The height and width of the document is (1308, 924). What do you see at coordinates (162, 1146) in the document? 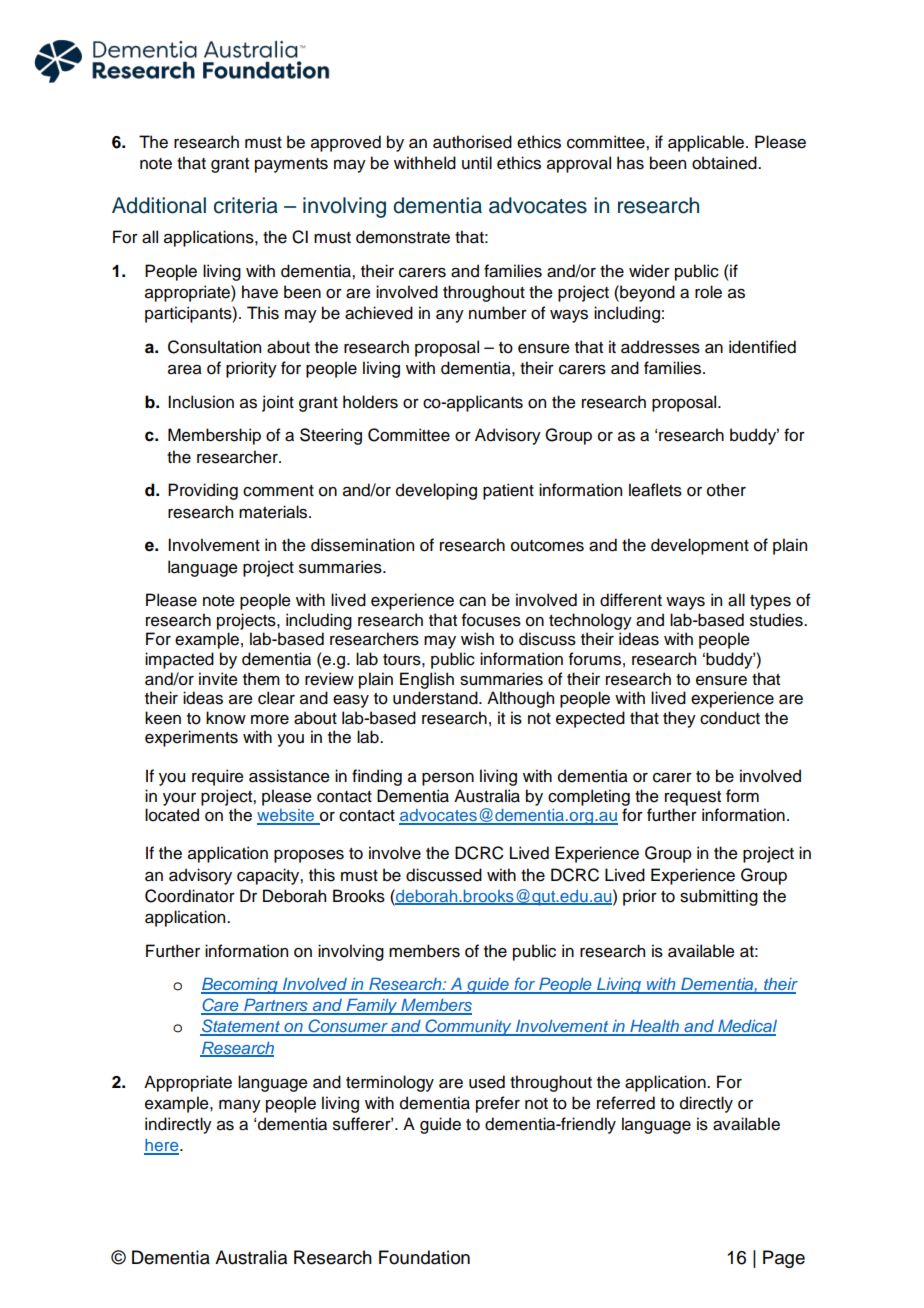
I see `here` at bounding box center [162, 1146].
